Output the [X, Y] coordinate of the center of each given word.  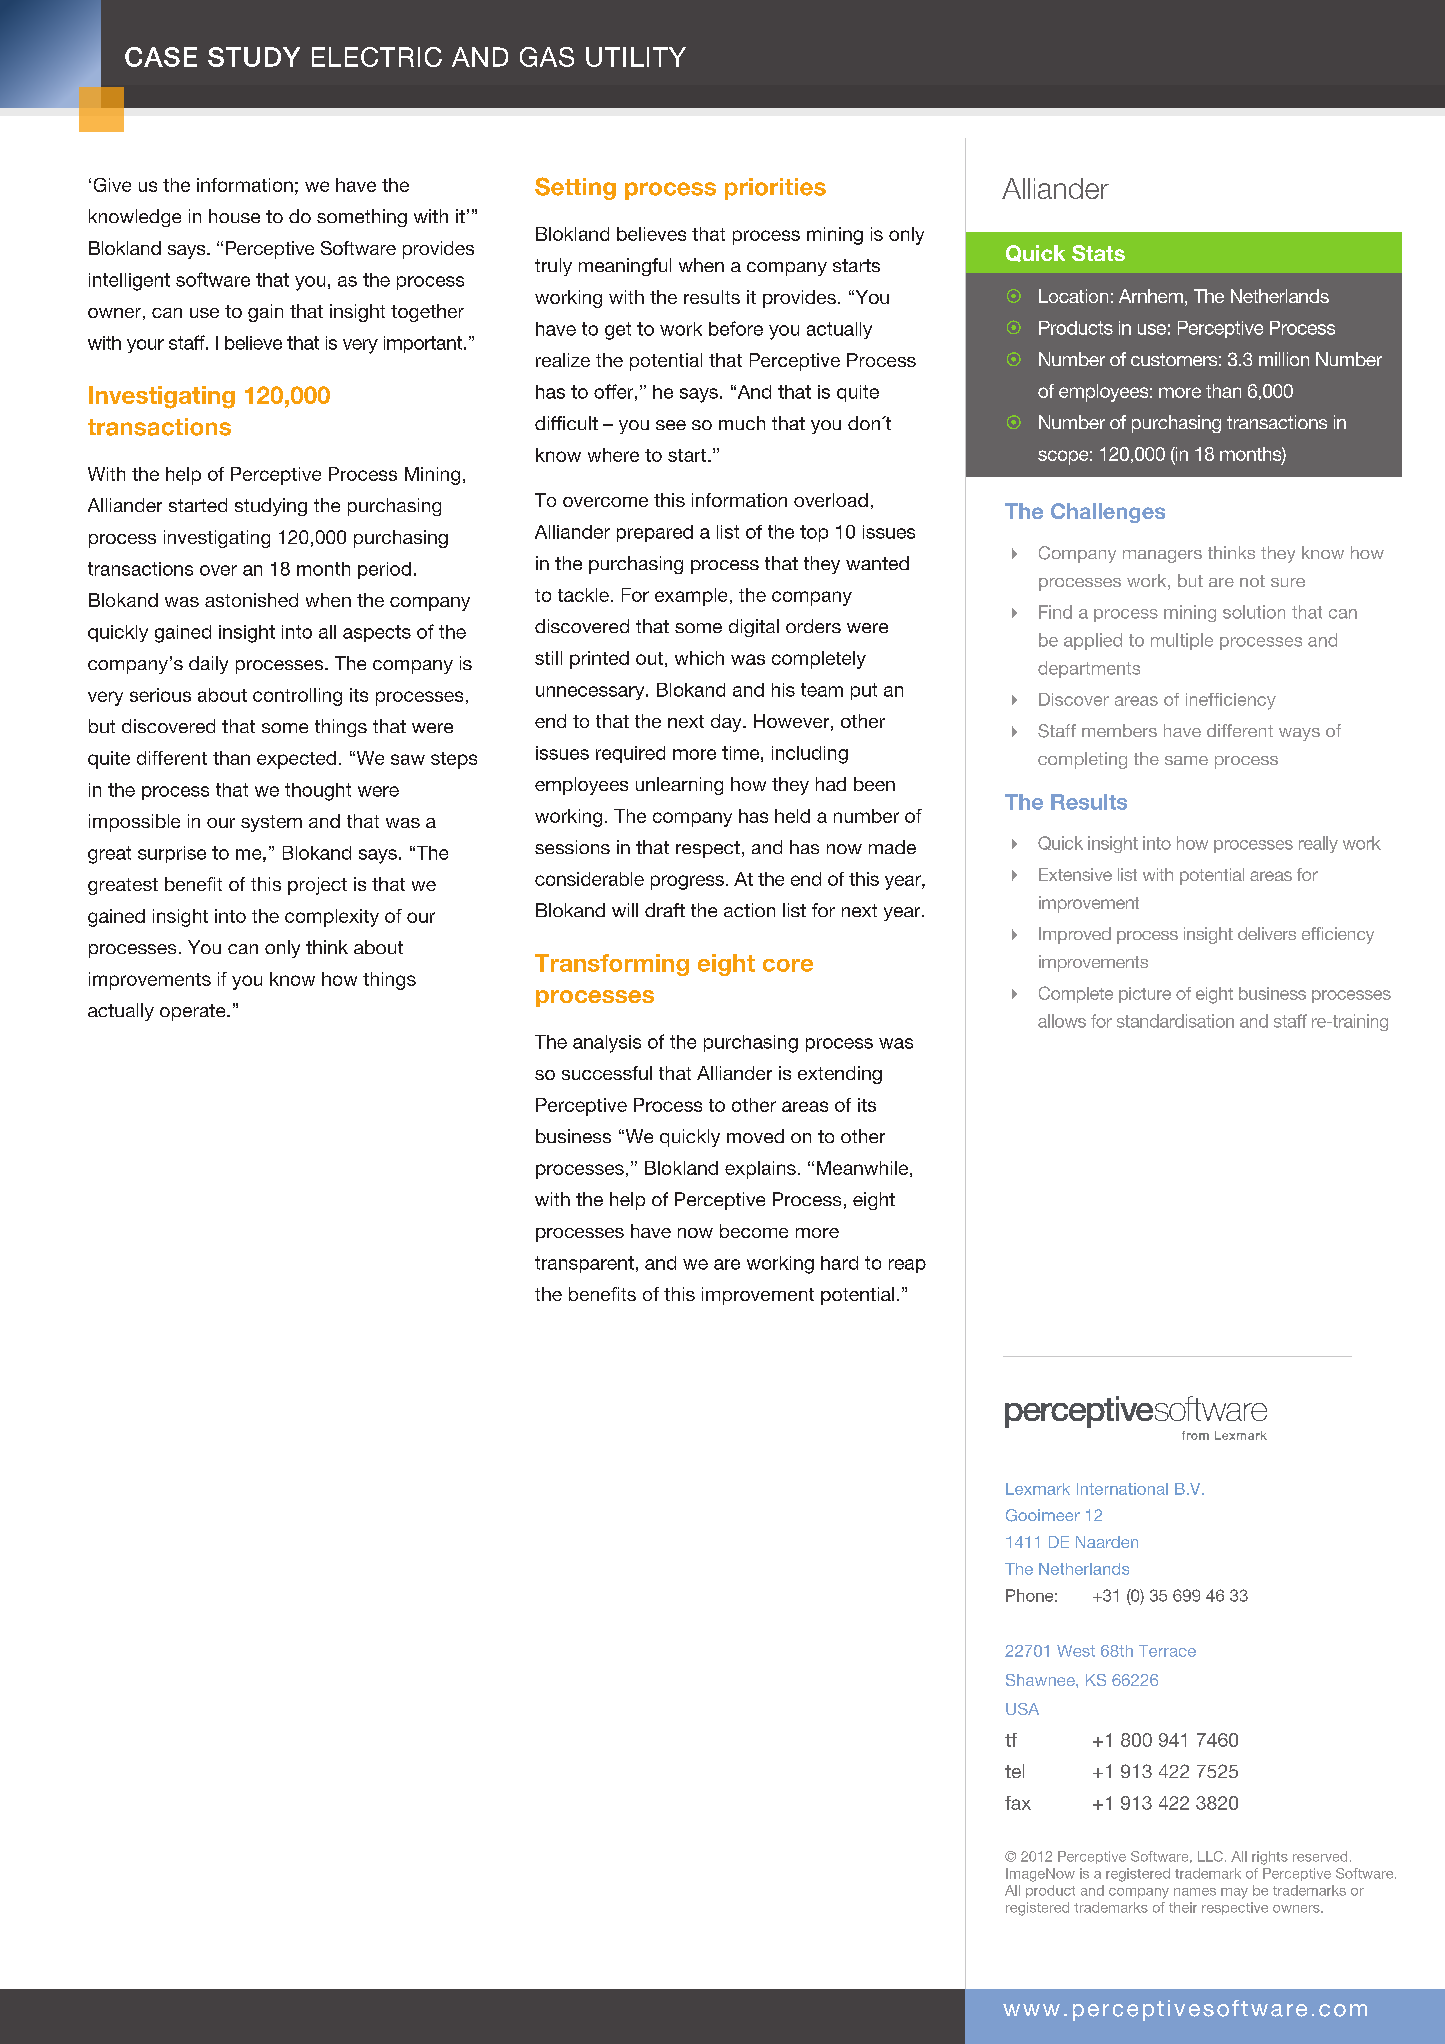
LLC [1210, 1856]
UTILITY [636, 57]
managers [1162, 556]
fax [1018, 1803]
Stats [1098, 253]
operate [194, 1012]
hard [839, 1263]
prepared [655, 533]
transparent [584, 1264]
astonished [251, 600]
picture [1145, 995]
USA [1022, 1709]
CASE [161, 57]
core [788, 965]
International [1122, 1489]
